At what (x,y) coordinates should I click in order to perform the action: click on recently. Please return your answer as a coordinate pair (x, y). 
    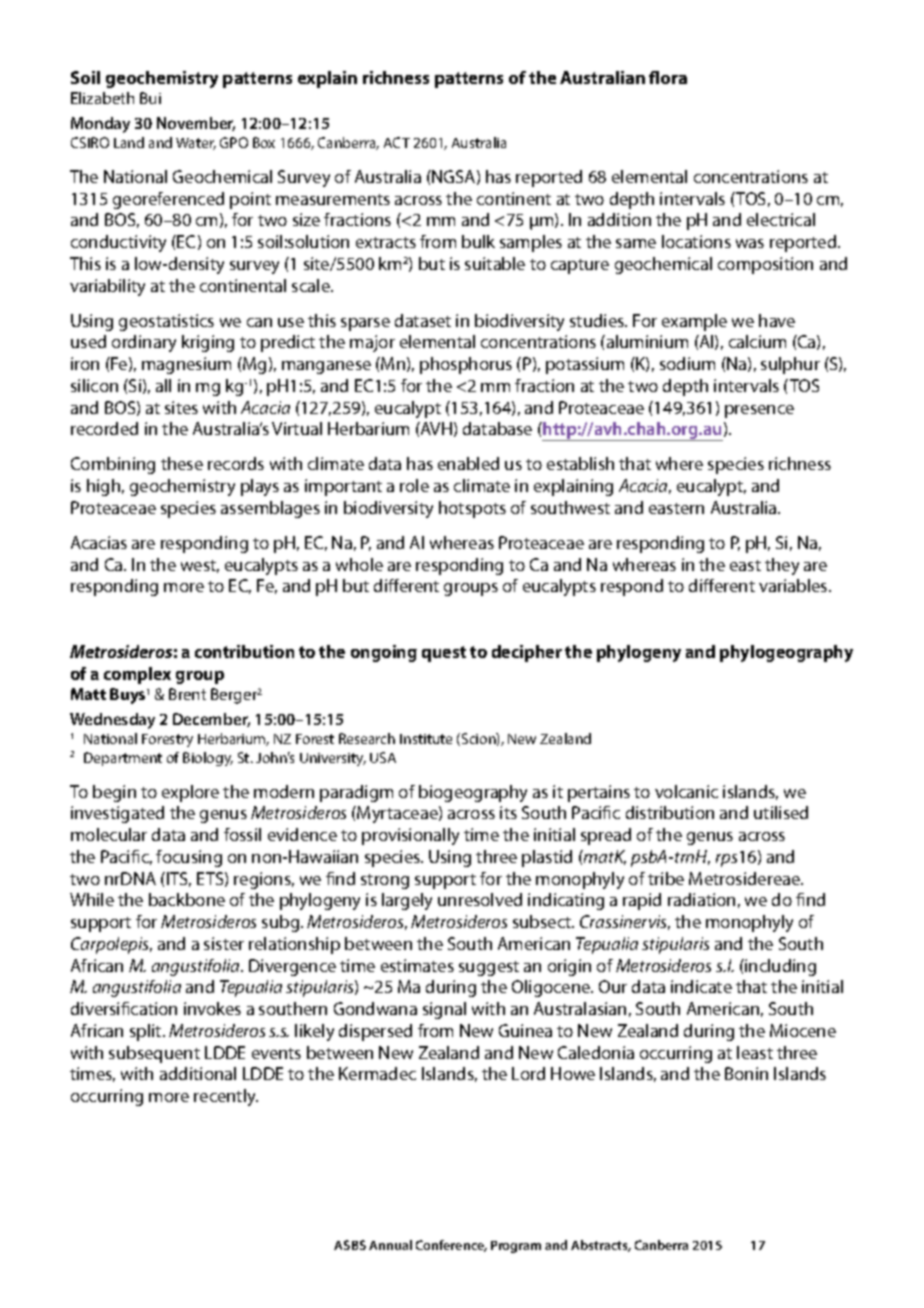
    Looking at the image, I should click on (226, 1097).
